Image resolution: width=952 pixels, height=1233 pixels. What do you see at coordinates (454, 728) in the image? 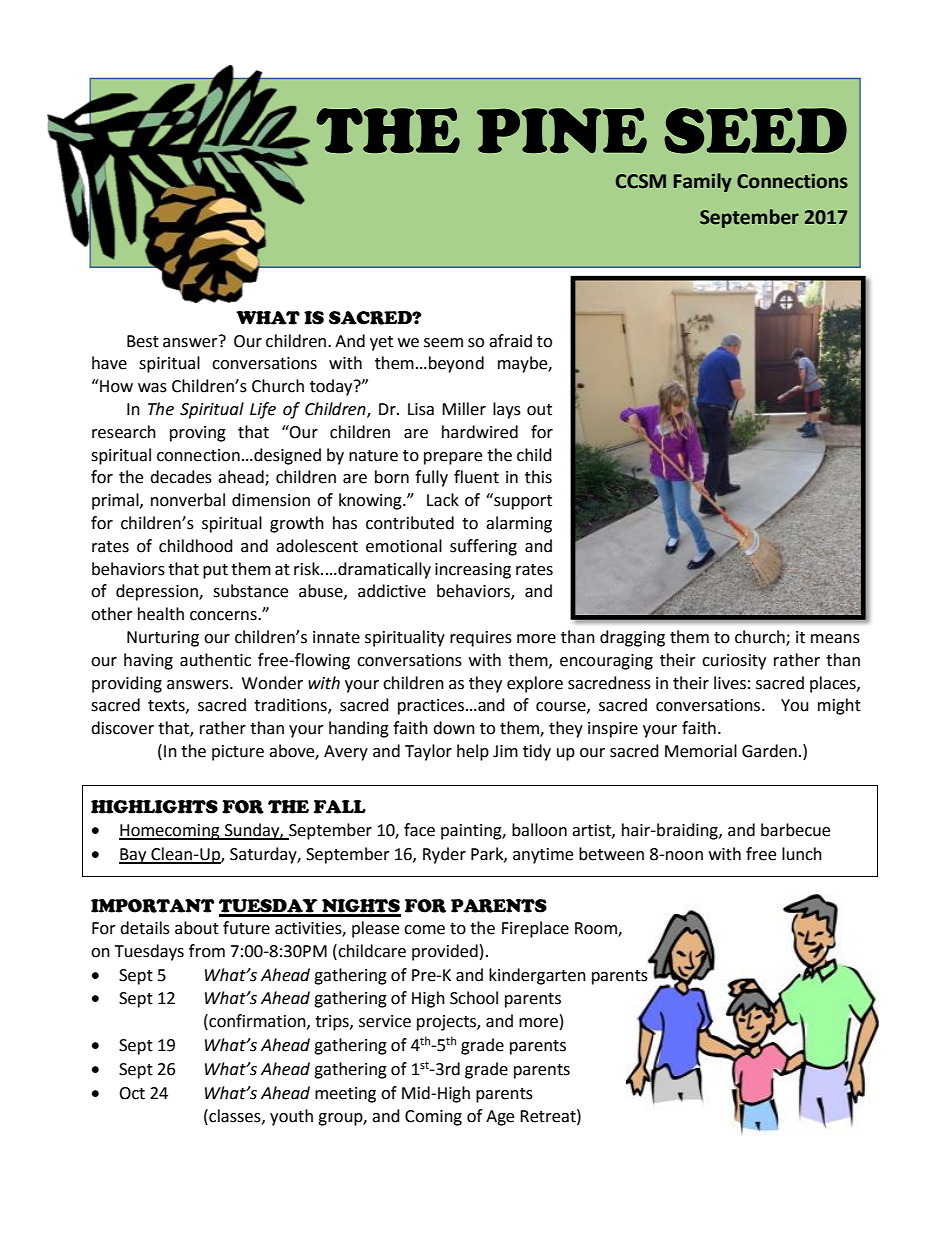
I see `down` at bounding box center [454, 728].
